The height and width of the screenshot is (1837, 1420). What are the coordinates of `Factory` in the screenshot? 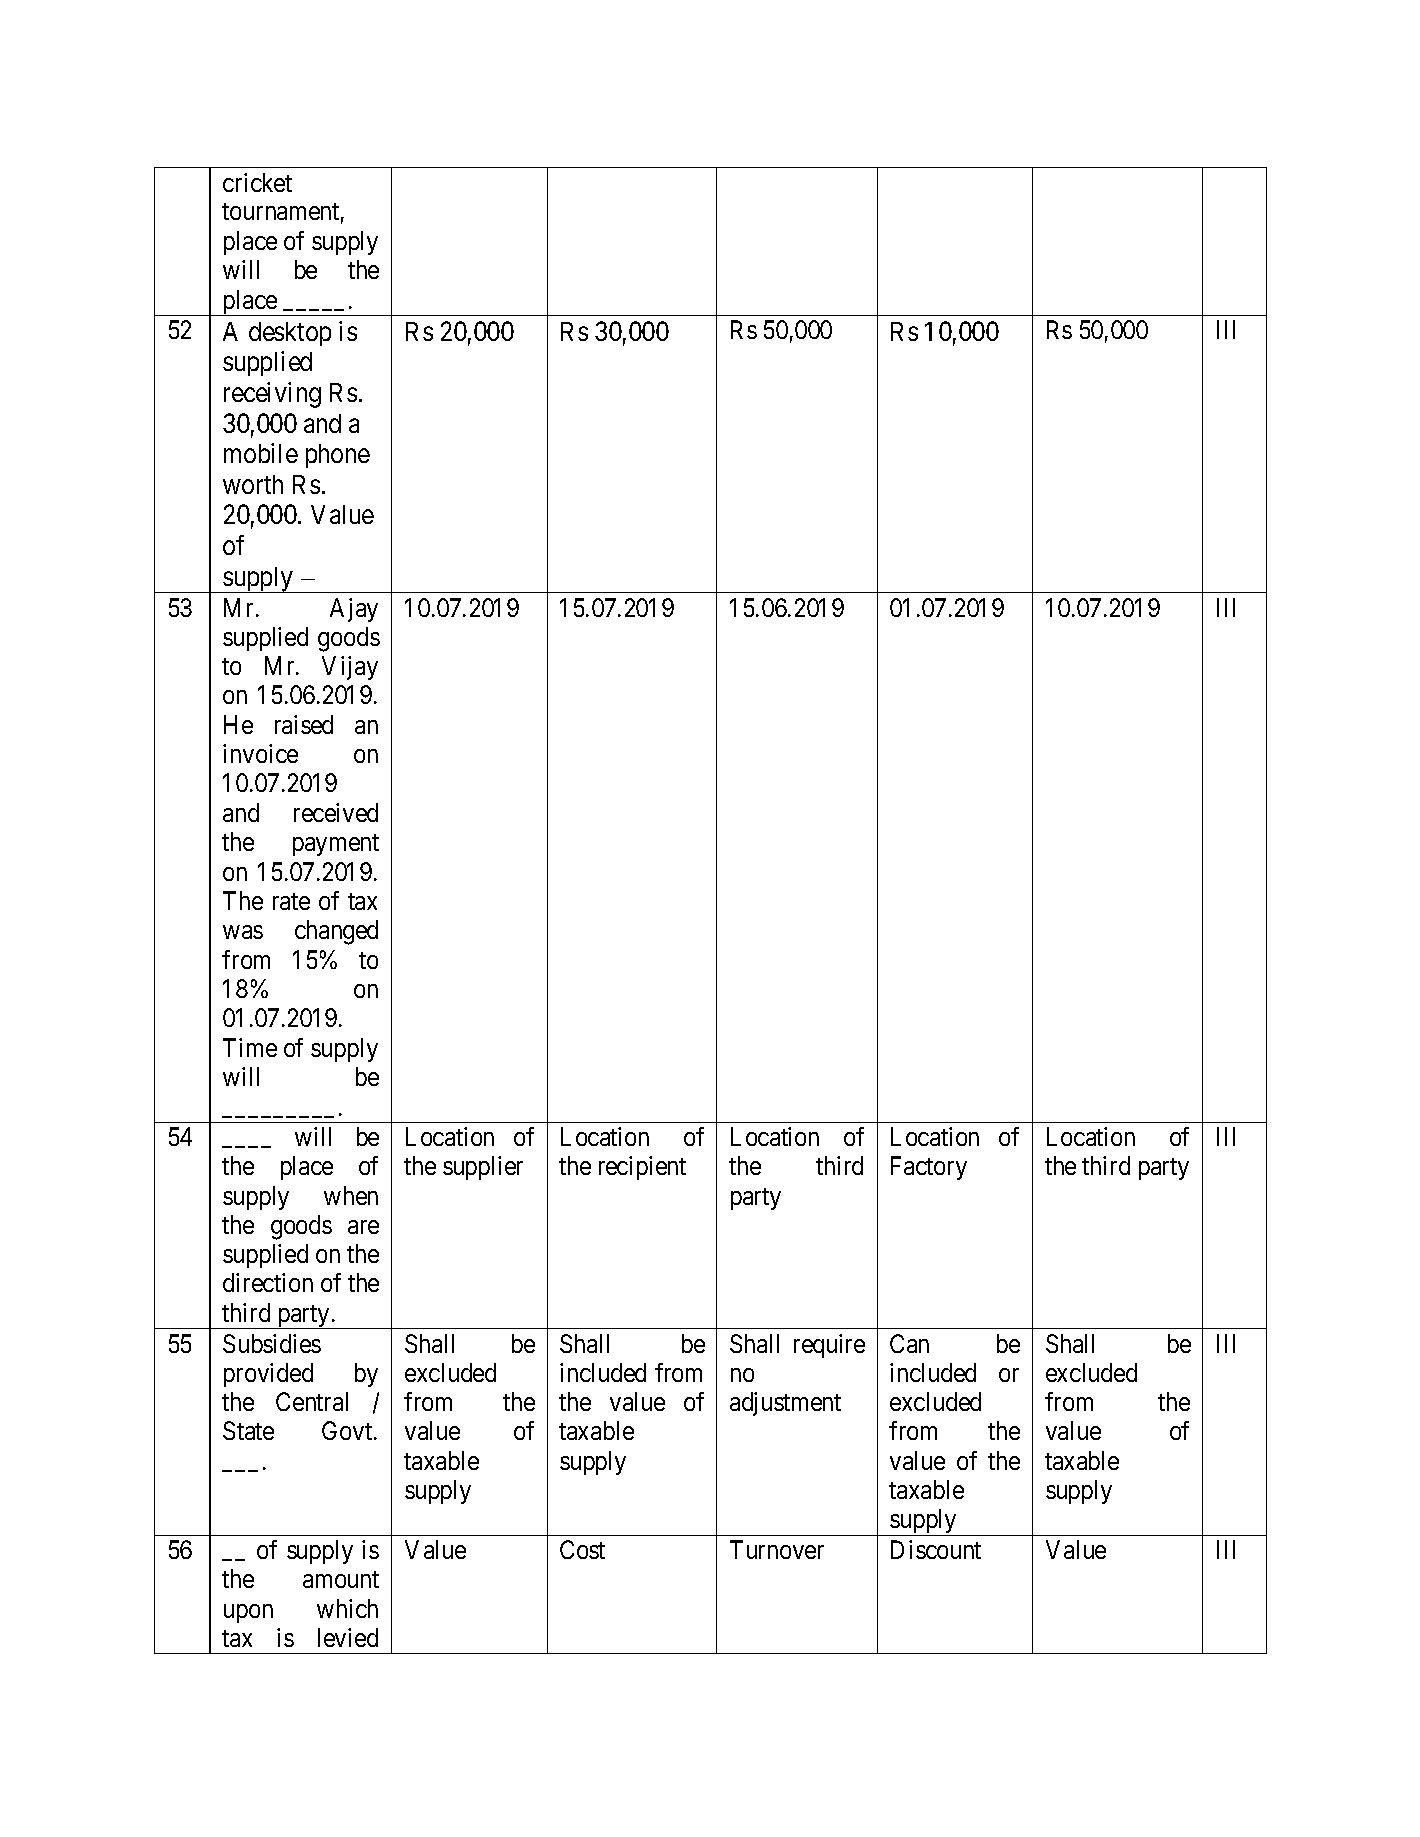 It's located at (929, 1168).
